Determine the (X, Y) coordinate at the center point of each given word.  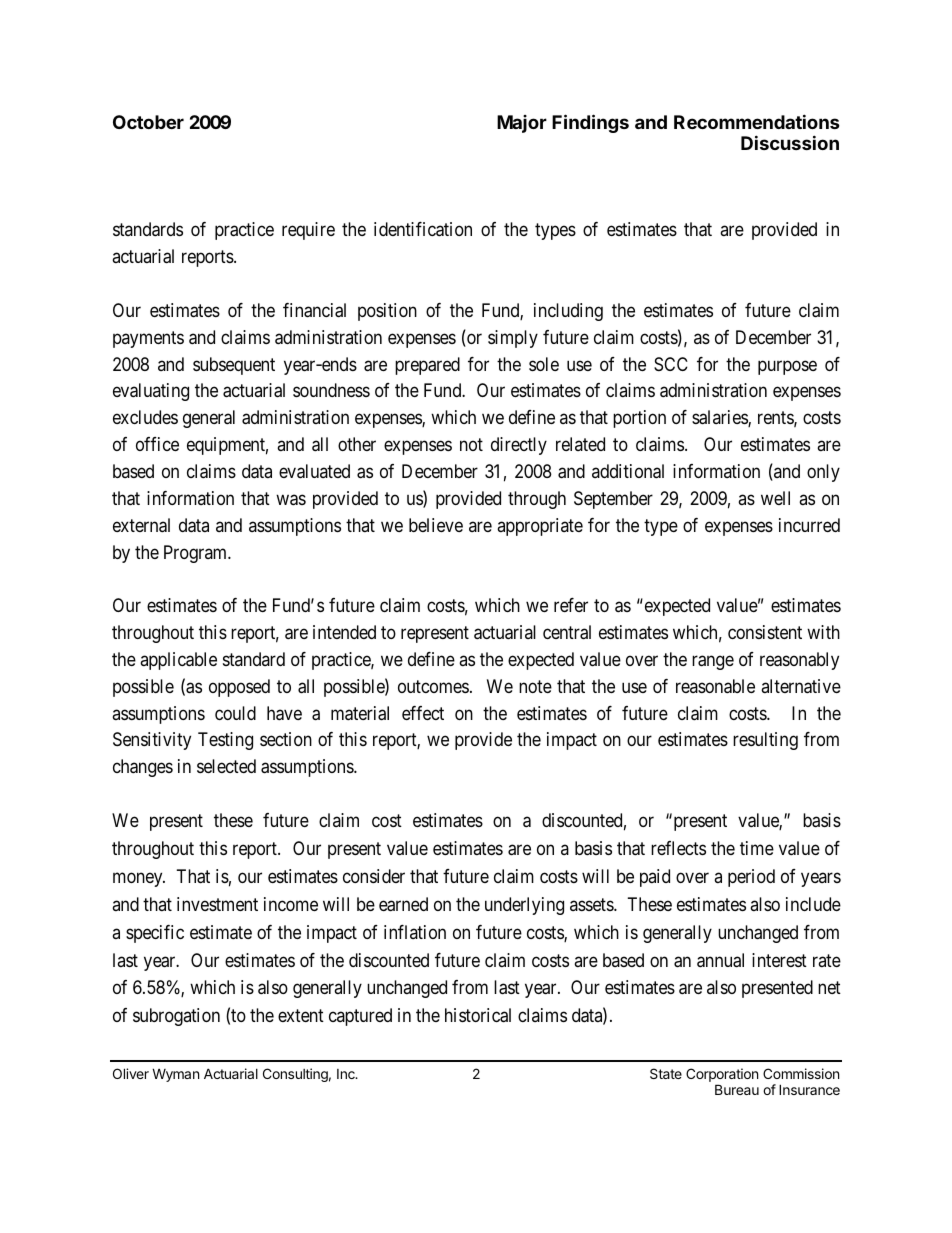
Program (197, 554)
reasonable (715, 686)
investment (217, 904)
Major (522, 124)
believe (436, 525)
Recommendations (757, 121)
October (148, 122)
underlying (524, 906)
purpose (787, 367)
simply (513, 339)
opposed (239, 688)
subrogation (176, 1017)
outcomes (433, 686)
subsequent (234, 366)
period (751, 878)
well (775, 498)
